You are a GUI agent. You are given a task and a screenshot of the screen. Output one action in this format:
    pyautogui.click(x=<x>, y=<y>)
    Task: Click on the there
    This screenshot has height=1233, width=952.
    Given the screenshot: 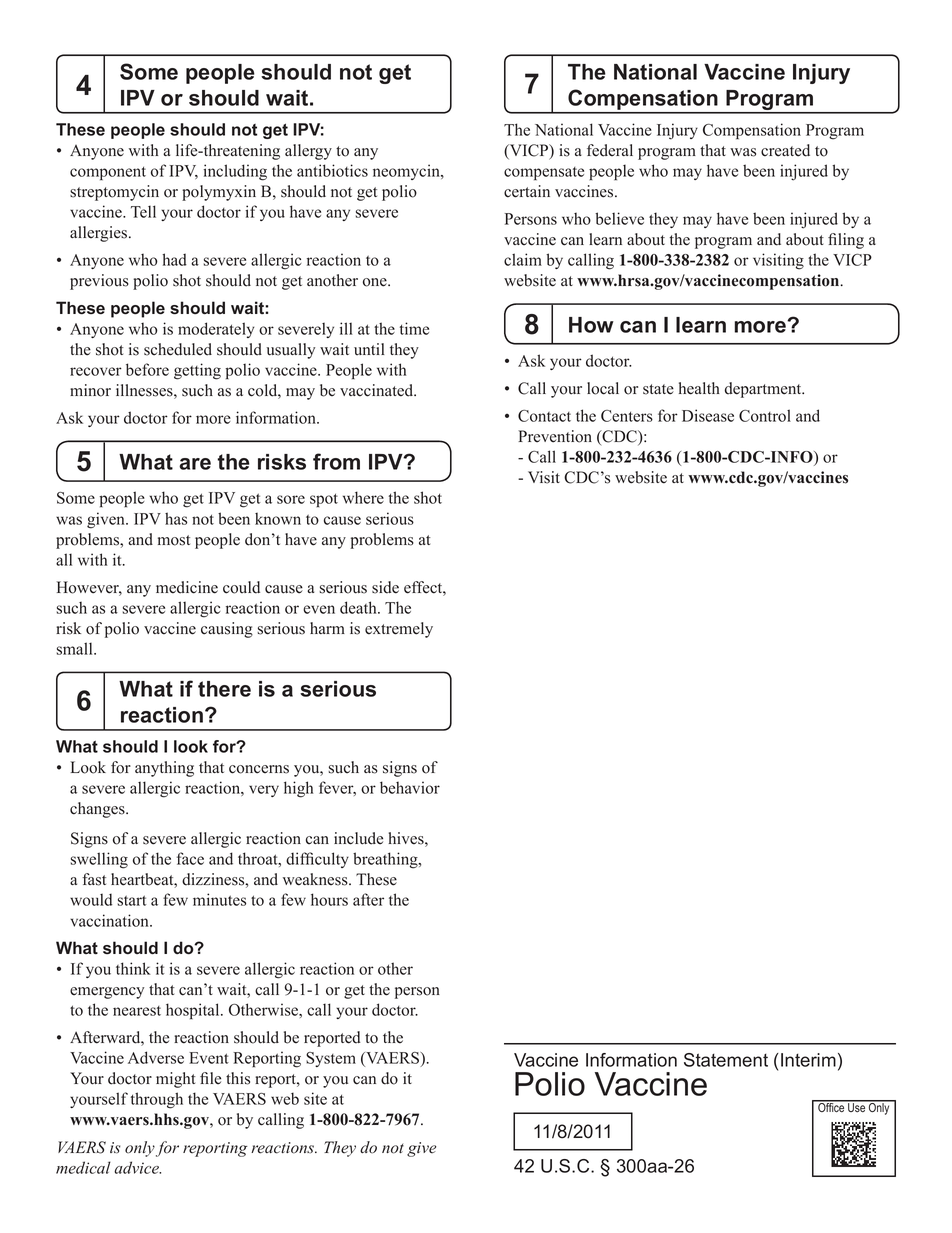 What is the action you would take?
    pyautogui.click(x=224, y=689)
